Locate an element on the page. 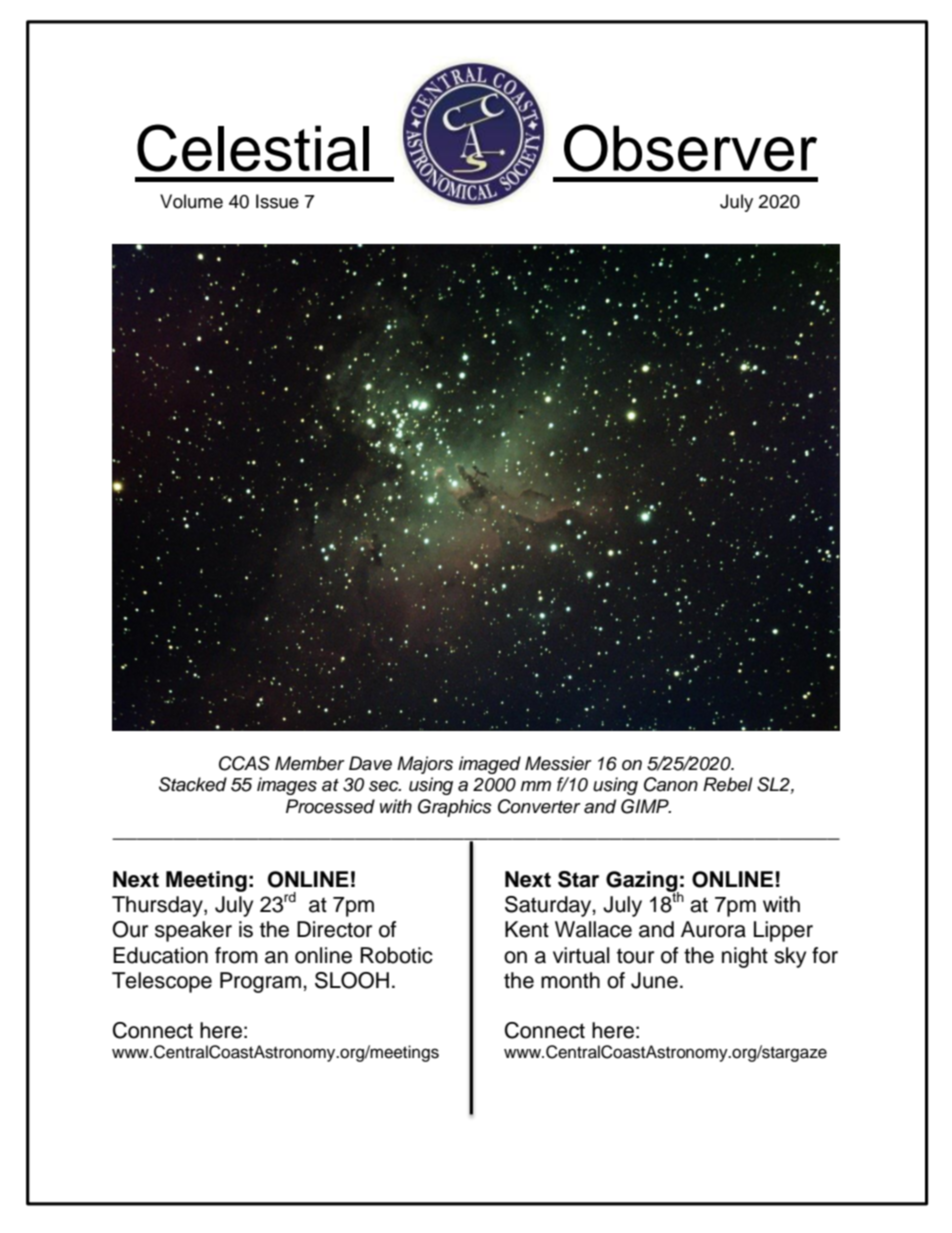 The width and height of the image is (952, 1233). imaged is located at coordinates (490, 765).
